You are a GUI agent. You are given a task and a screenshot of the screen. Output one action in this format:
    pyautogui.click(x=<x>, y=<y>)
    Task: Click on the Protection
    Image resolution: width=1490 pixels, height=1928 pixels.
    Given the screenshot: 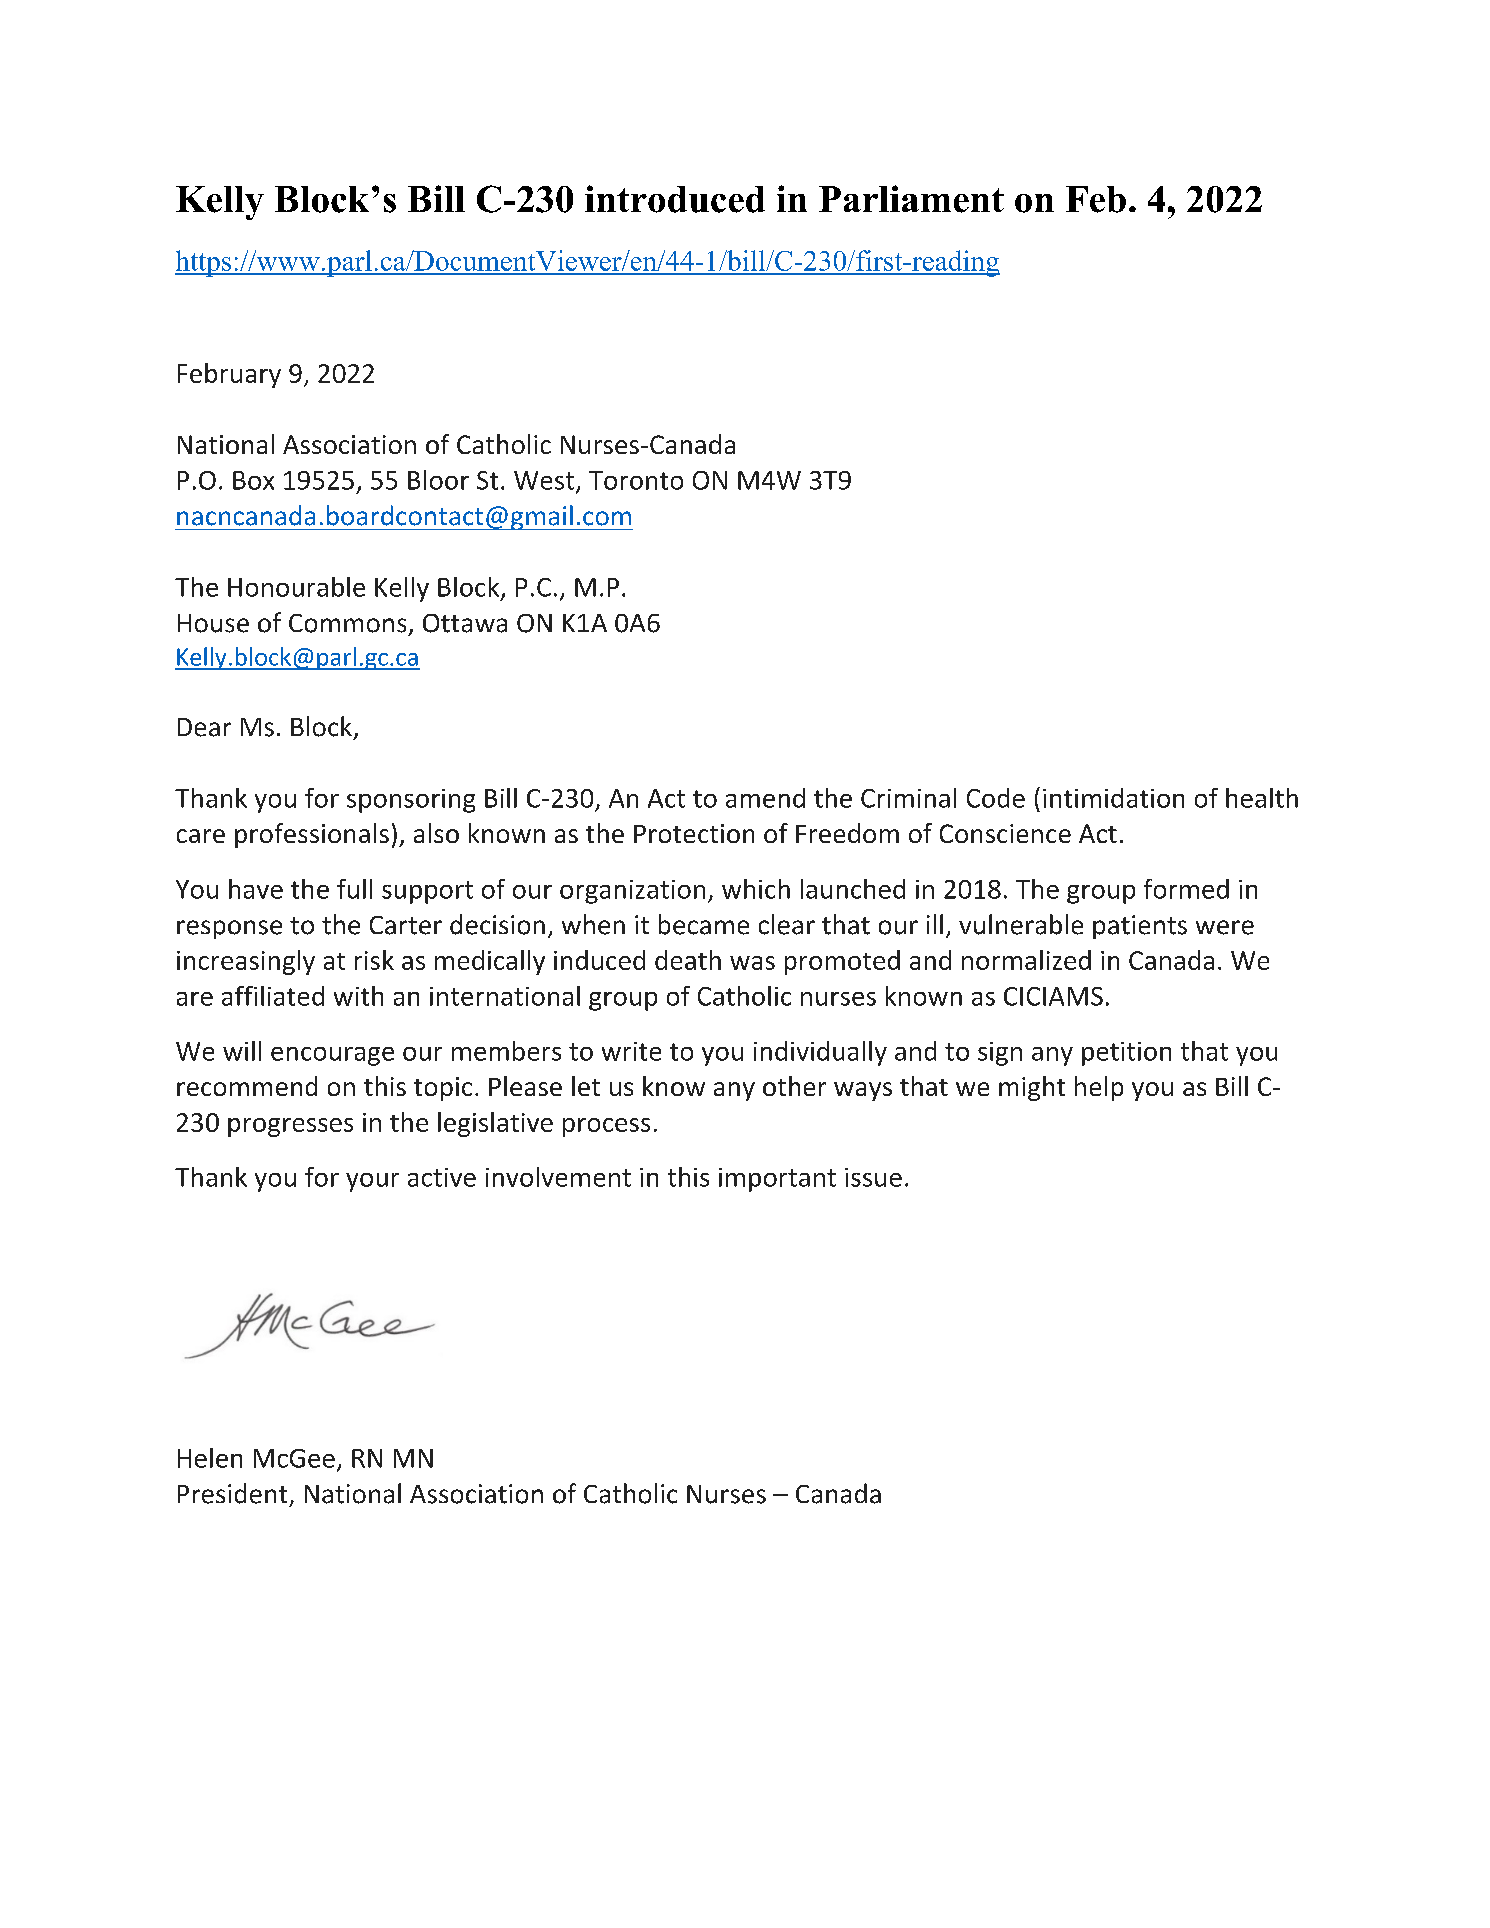 What is the action you would take?
    pyautogui.click(x=694, y=833)
